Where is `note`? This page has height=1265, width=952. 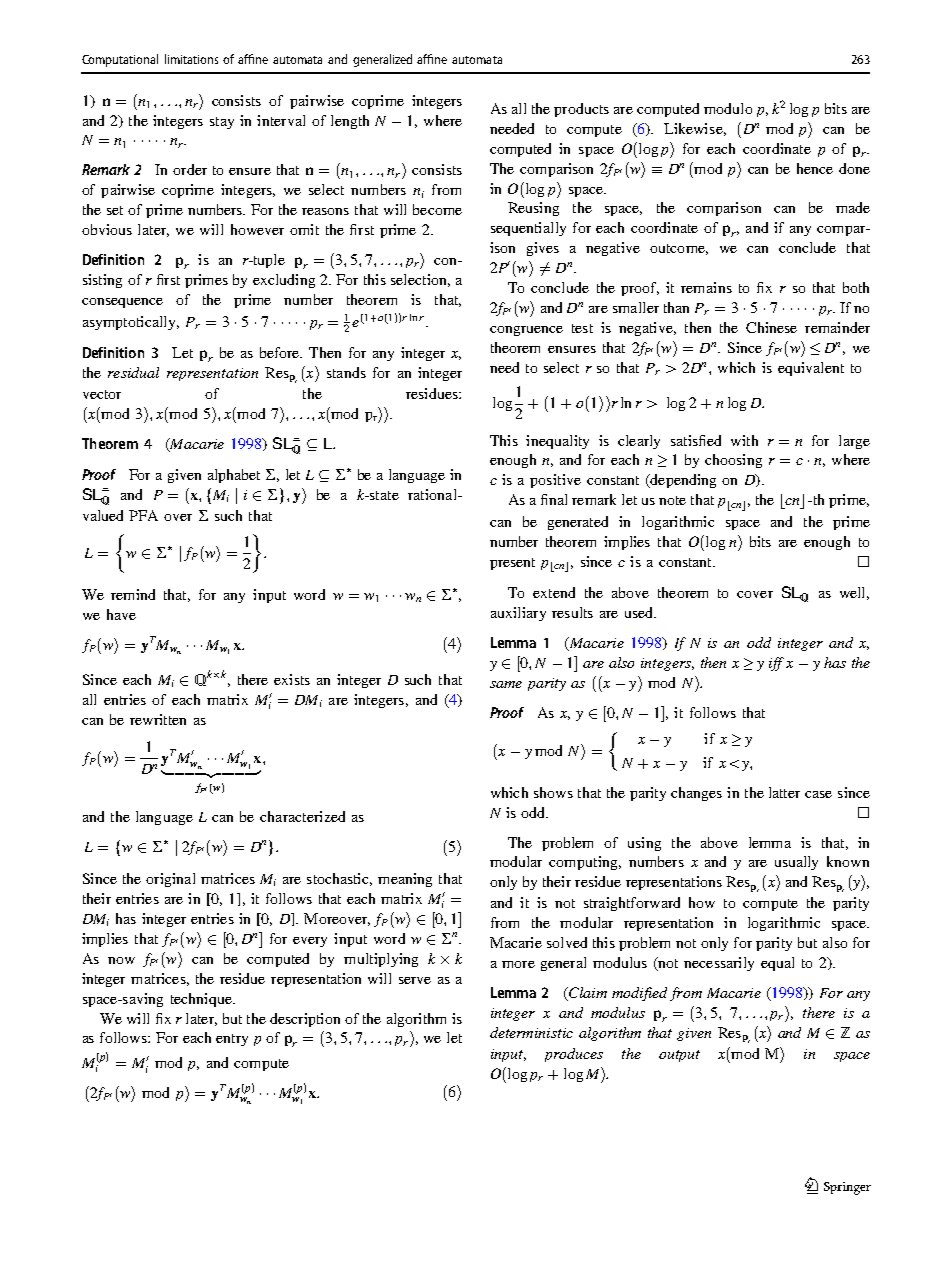
note is located at coordinates (672, 500).
